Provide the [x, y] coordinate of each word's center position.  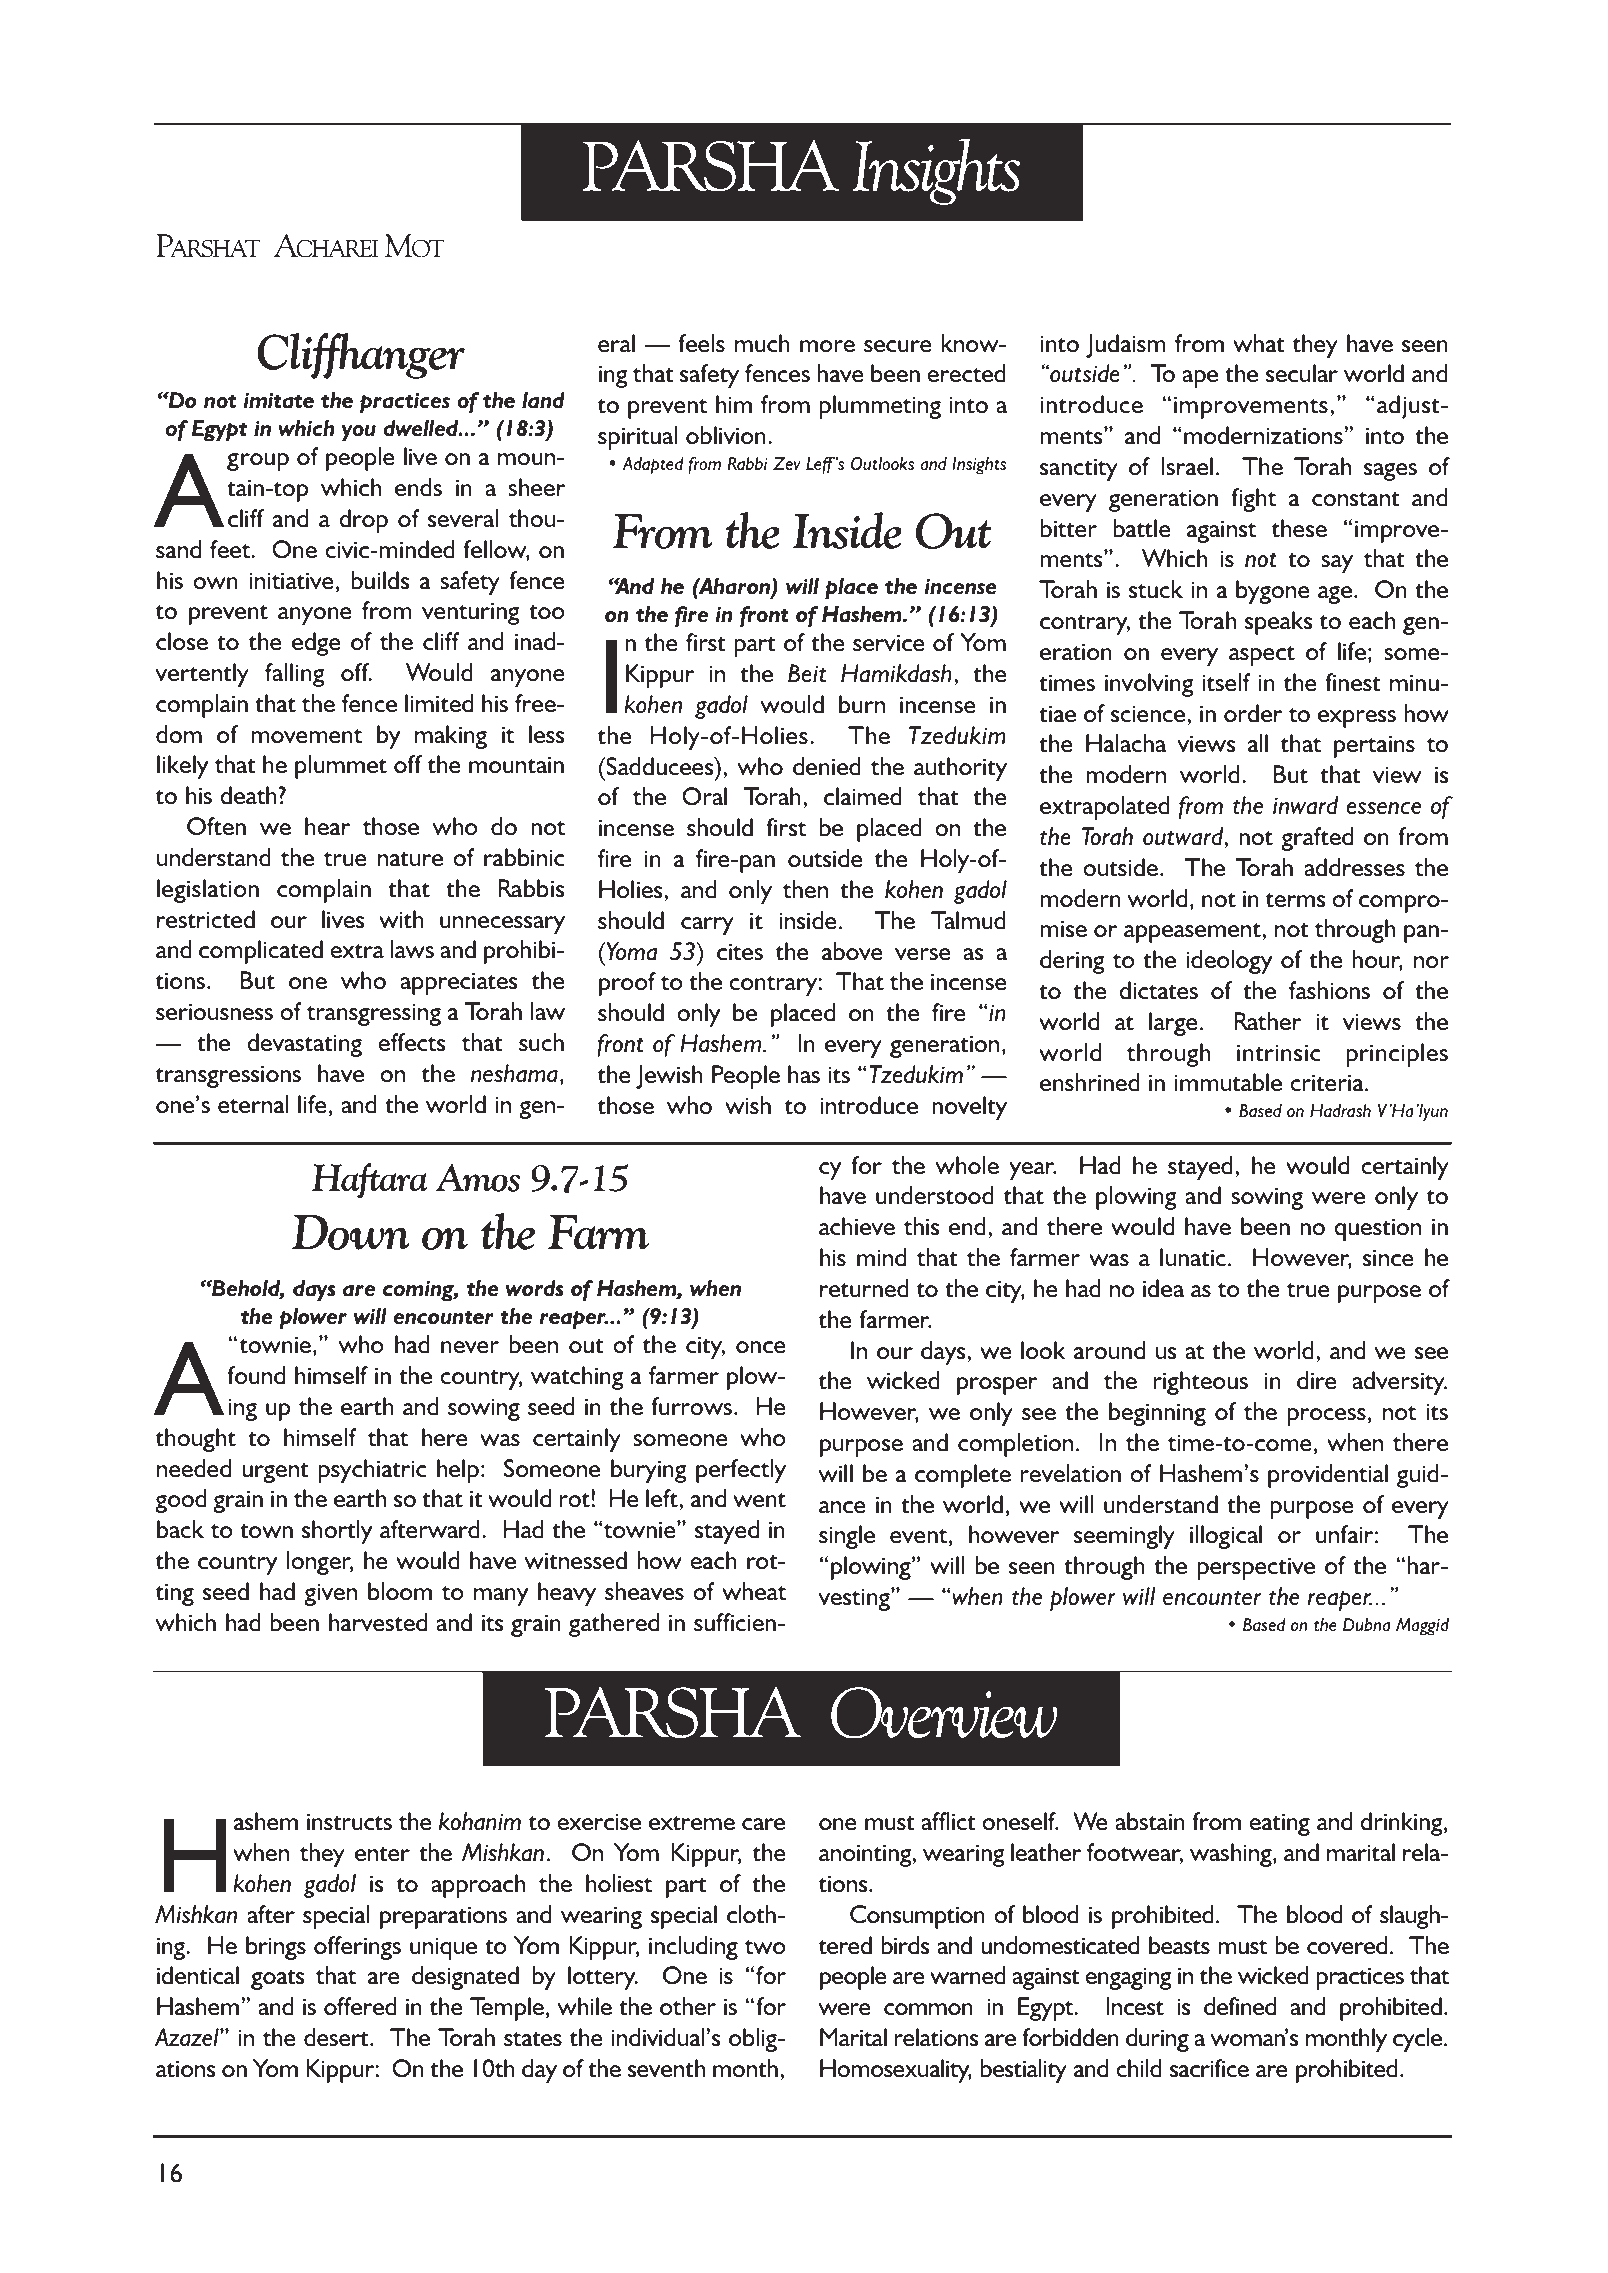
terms [1295, 900]
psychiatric [372, 1471]
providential [1328, 1476]
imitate [278, 401]
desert [337, 2037]
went [759, 1500]
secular [1302, 373]
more [827, 346]
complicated [261, 952]
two [765, 1947]
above [852, 951]
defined [1240, 2006]
